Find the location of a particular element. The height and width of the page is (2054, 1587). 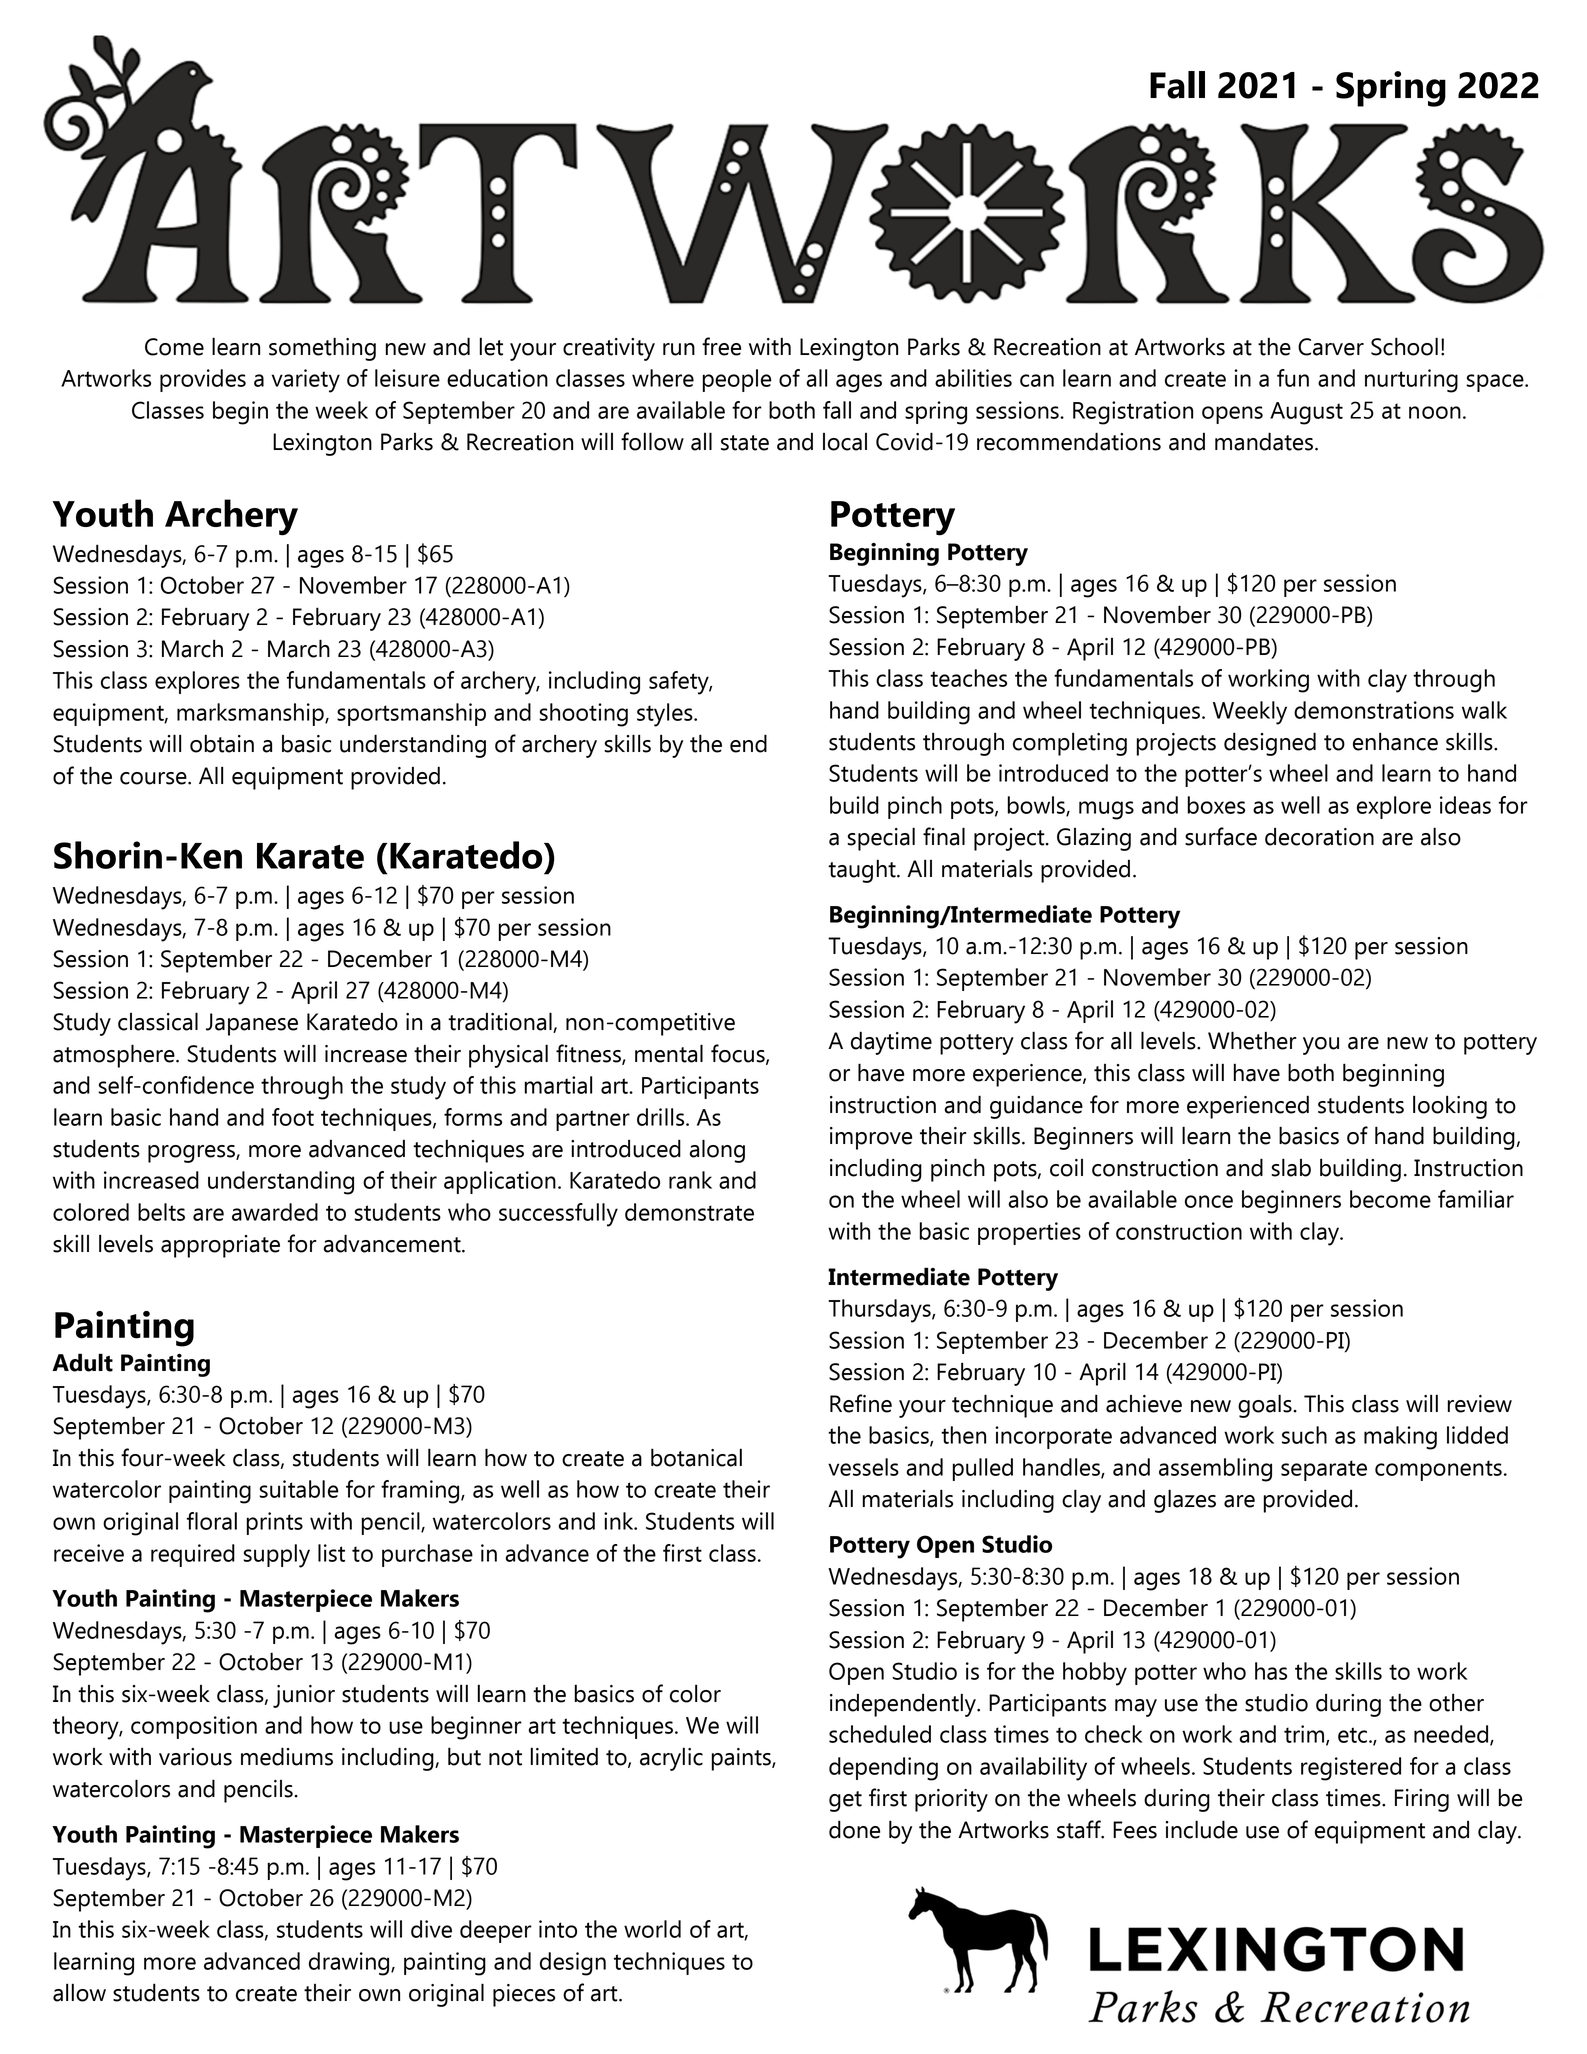

provides is located at coordinates (203, 380).
